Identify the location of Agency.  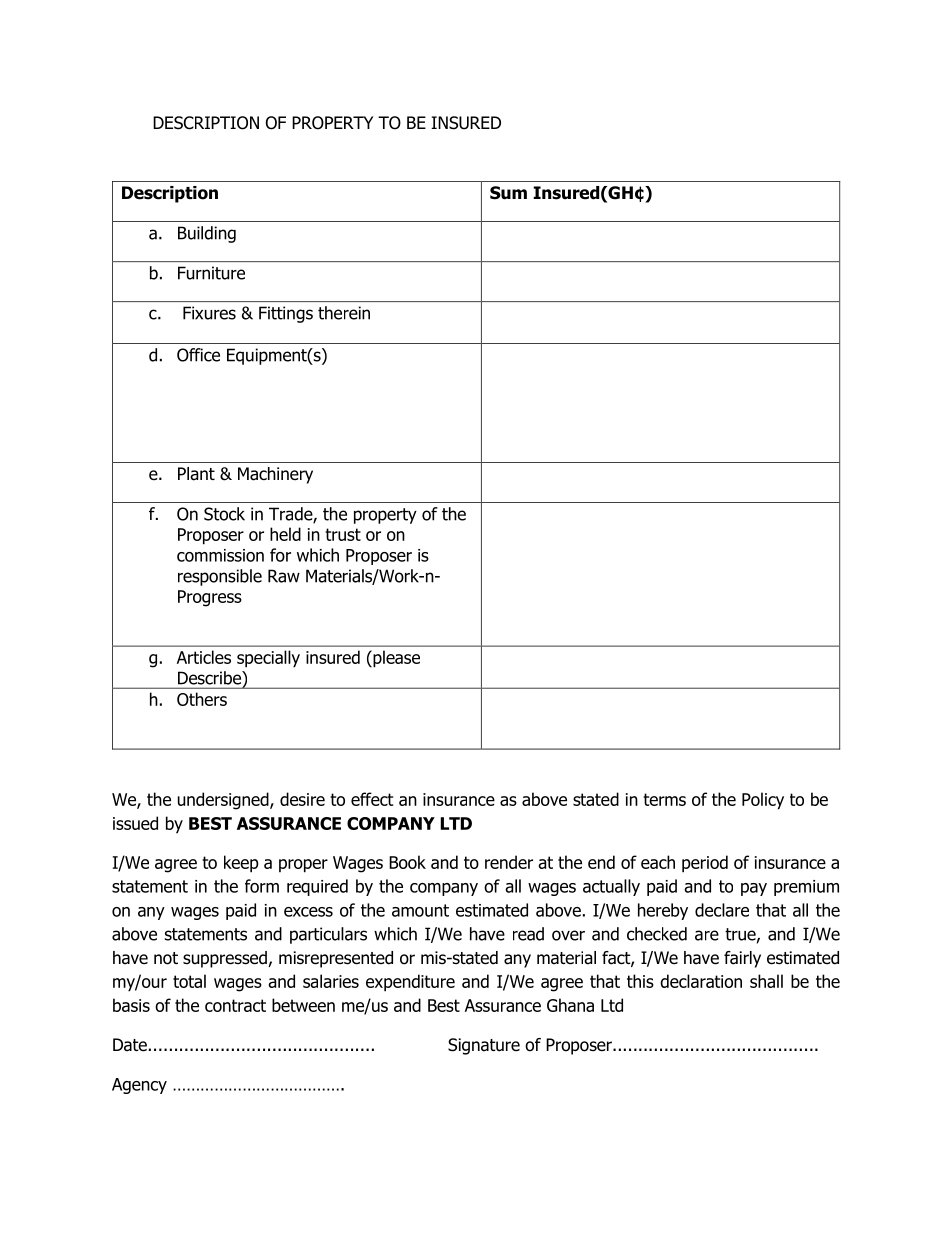
(139, 1086).
